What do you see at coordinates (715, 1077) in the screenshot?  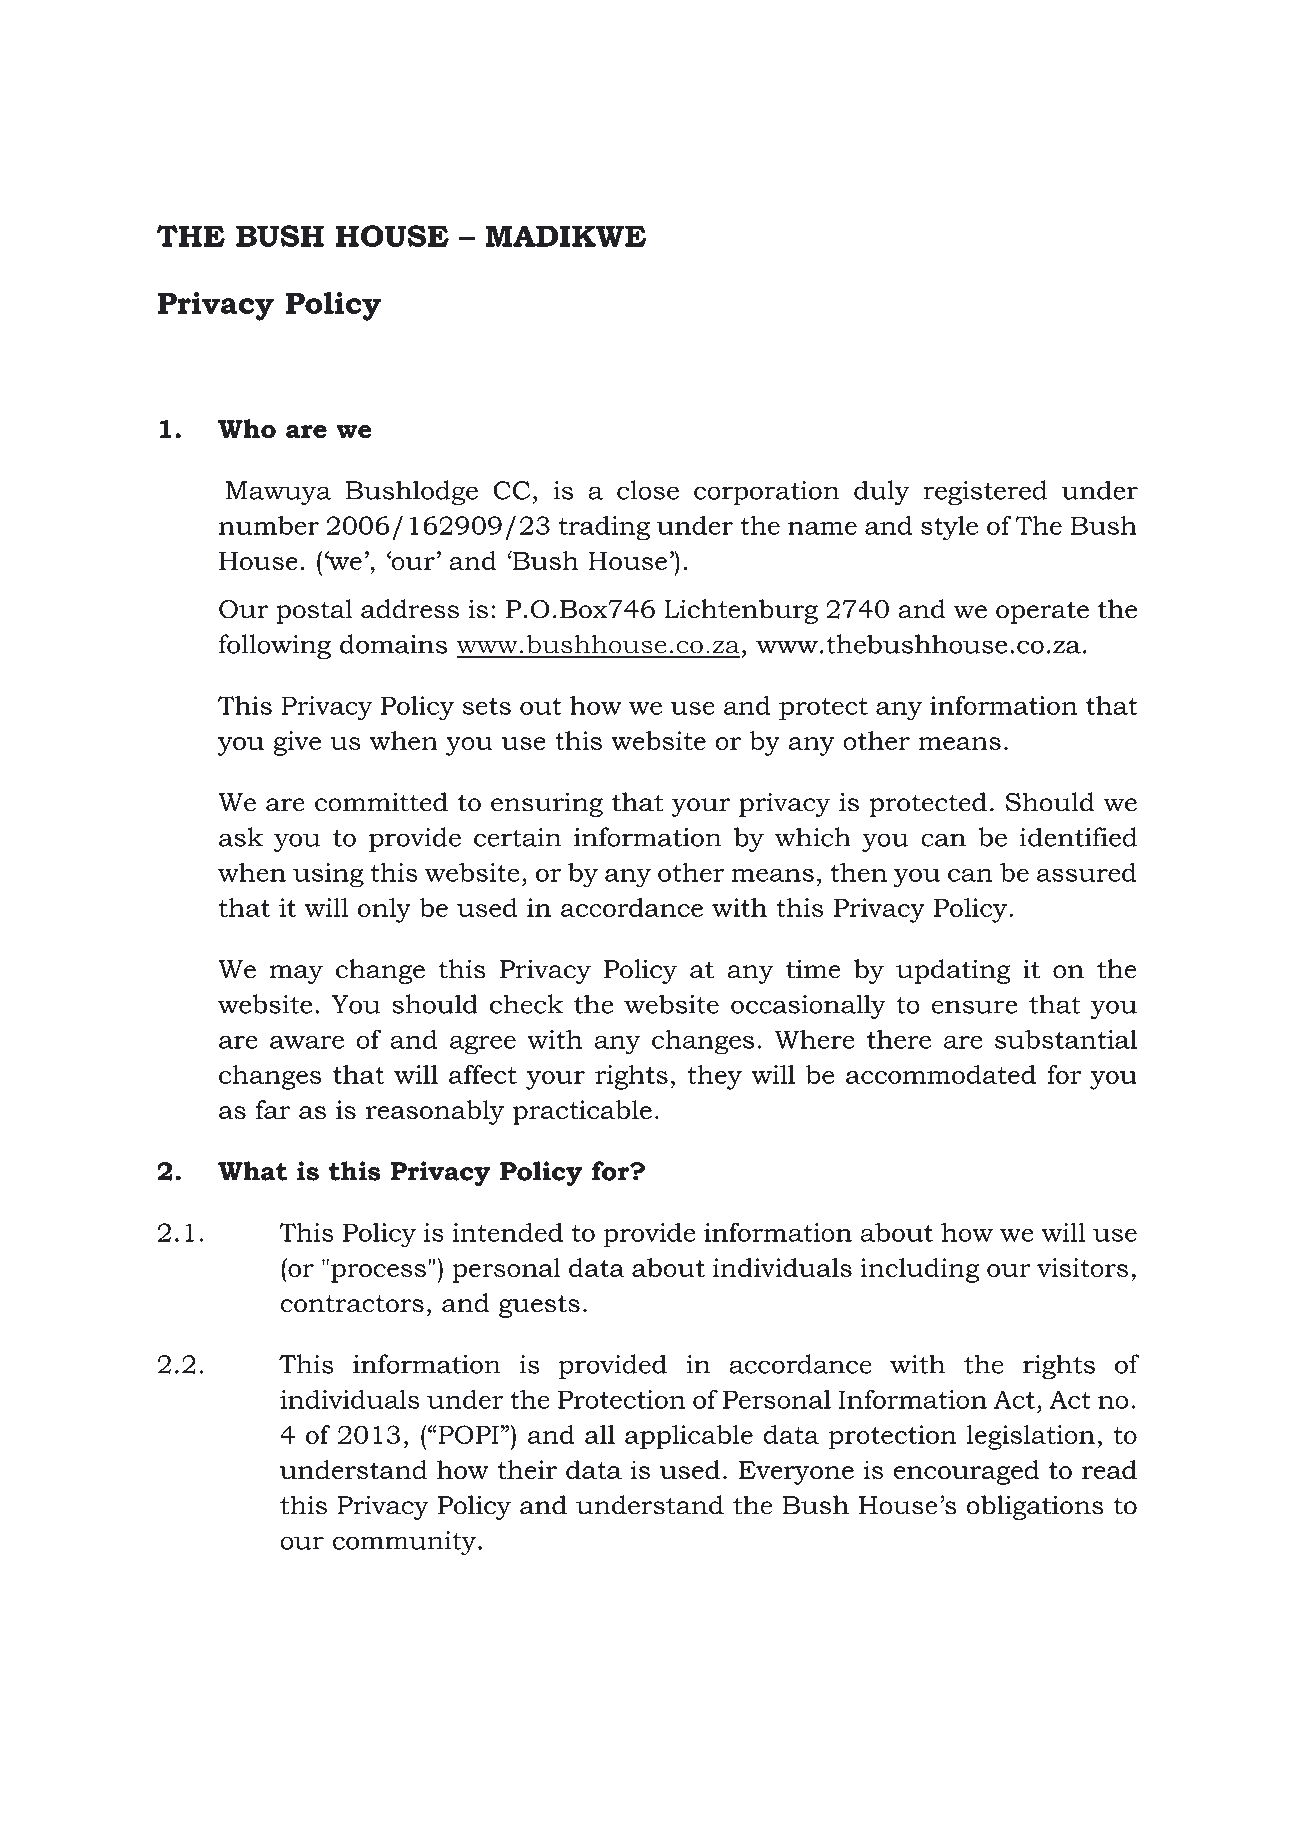 I see `they` at bounding box center [715, 1077].
